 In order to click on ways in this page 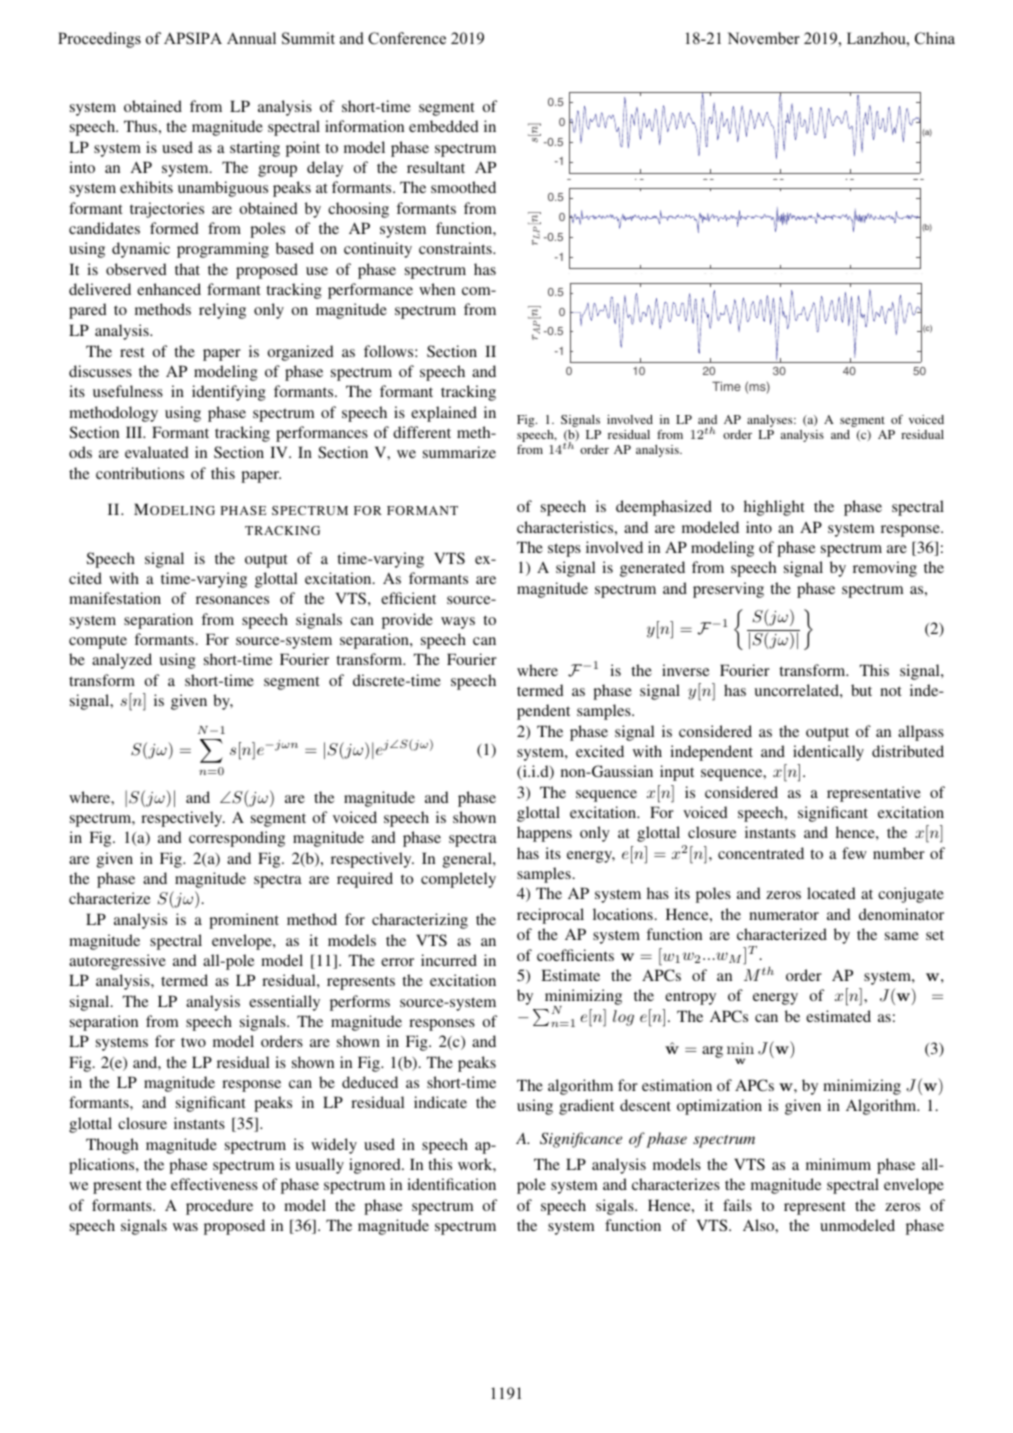, I will do `click(458, 623)`.
